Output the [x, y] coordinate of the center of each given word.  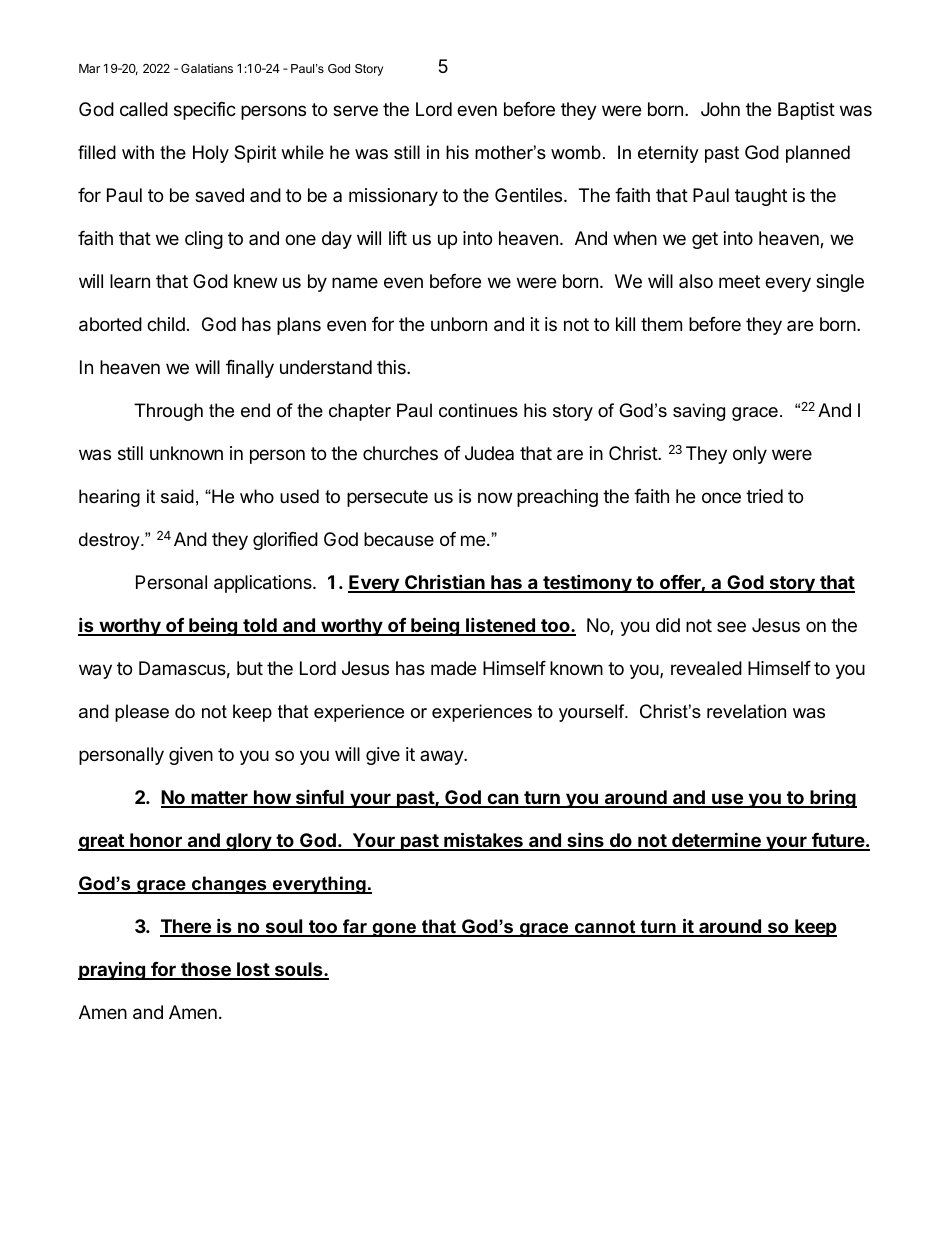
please [142, 713]
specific [205, 111]
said [177, 496]
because [399, 539]
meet [739, 281]
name [355, 282]
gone [394, 930]
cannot [605, 928]
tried [764, 496]
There [186, 927]
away [442, 757]
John [720, 109]
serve [355, 110]
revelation [746, 711]
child [166, 324]
